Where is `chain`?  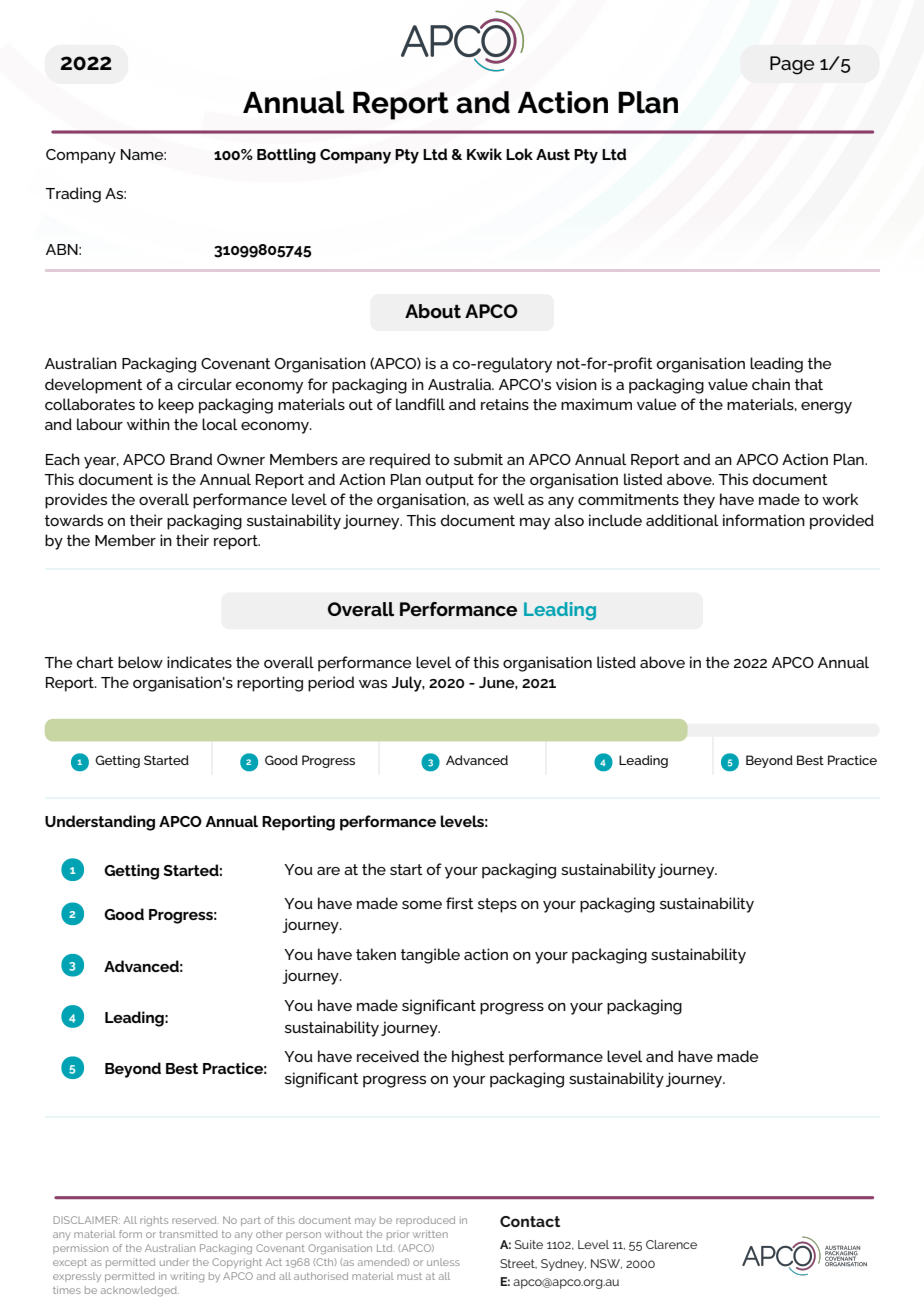
chain is located at coordinates (771, 384).
